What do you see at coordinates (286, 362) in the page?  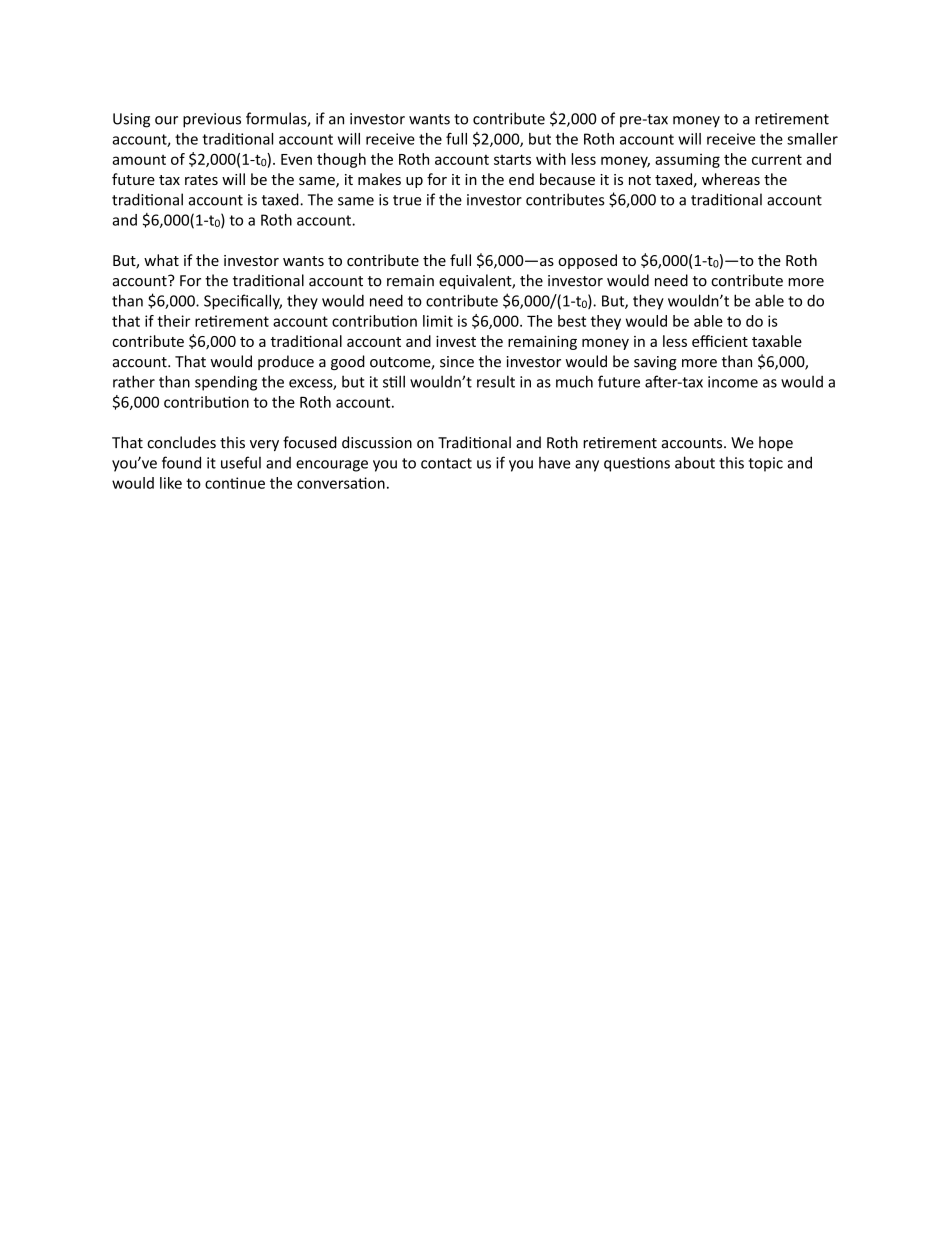 I see `produce` at bounding box center [286, 362].
